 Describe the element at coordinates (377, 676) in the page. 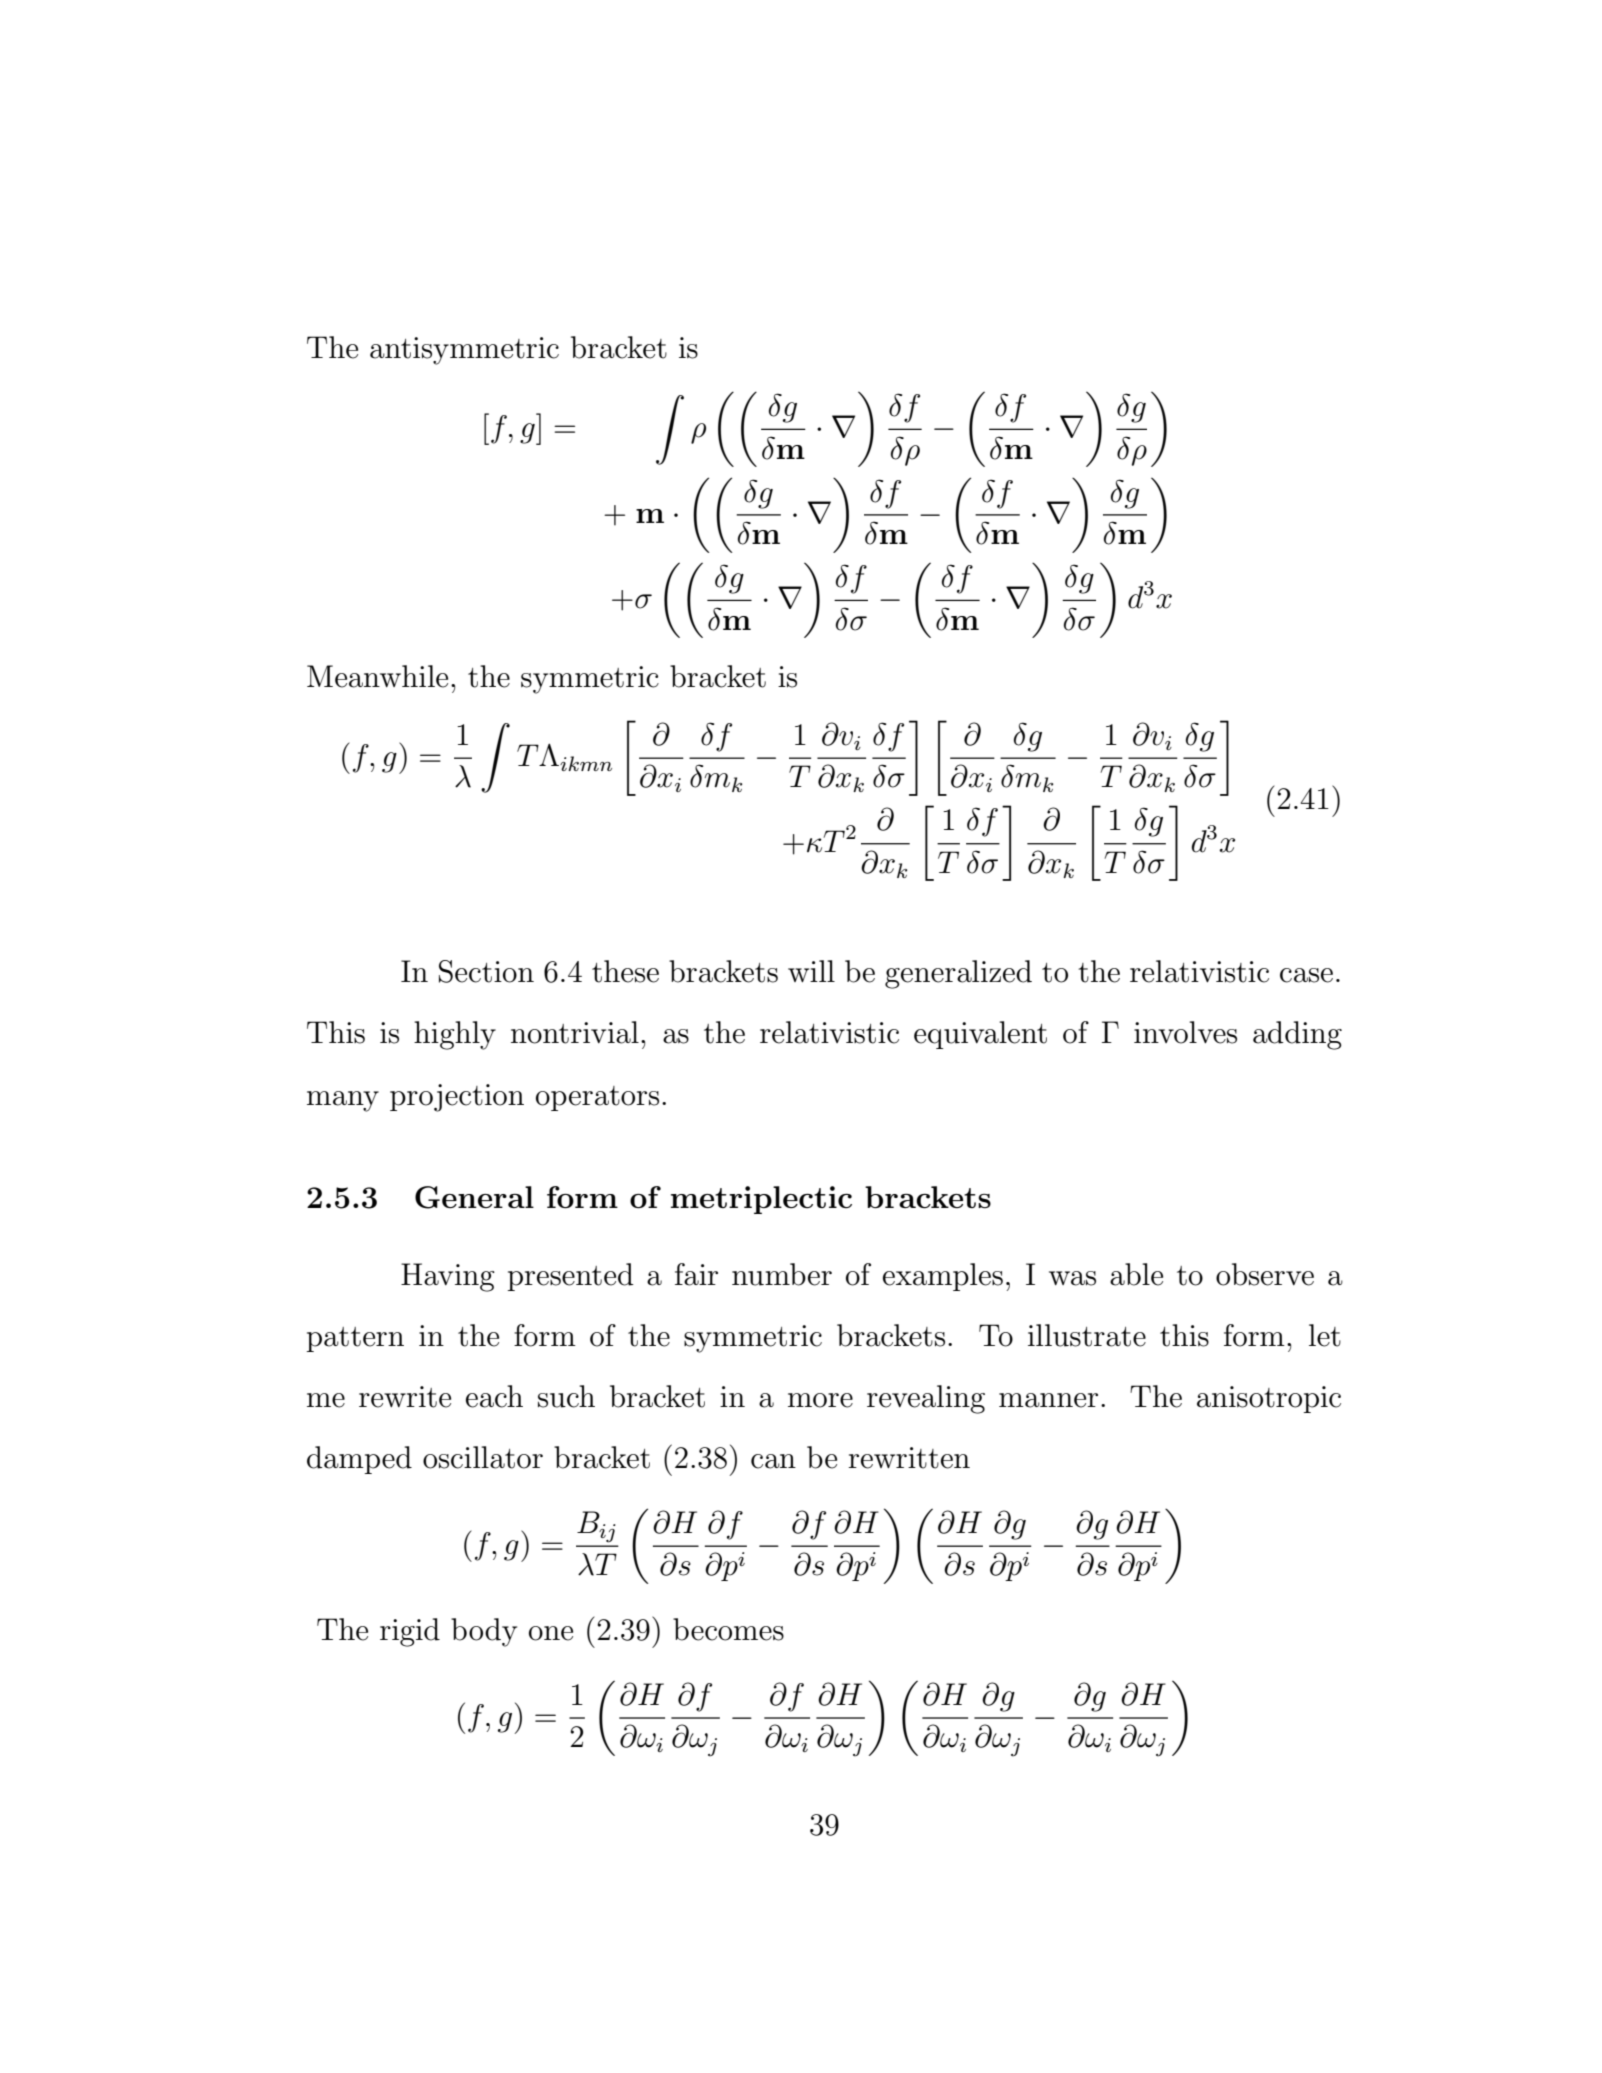

I see `Meanwhile` at that location.
